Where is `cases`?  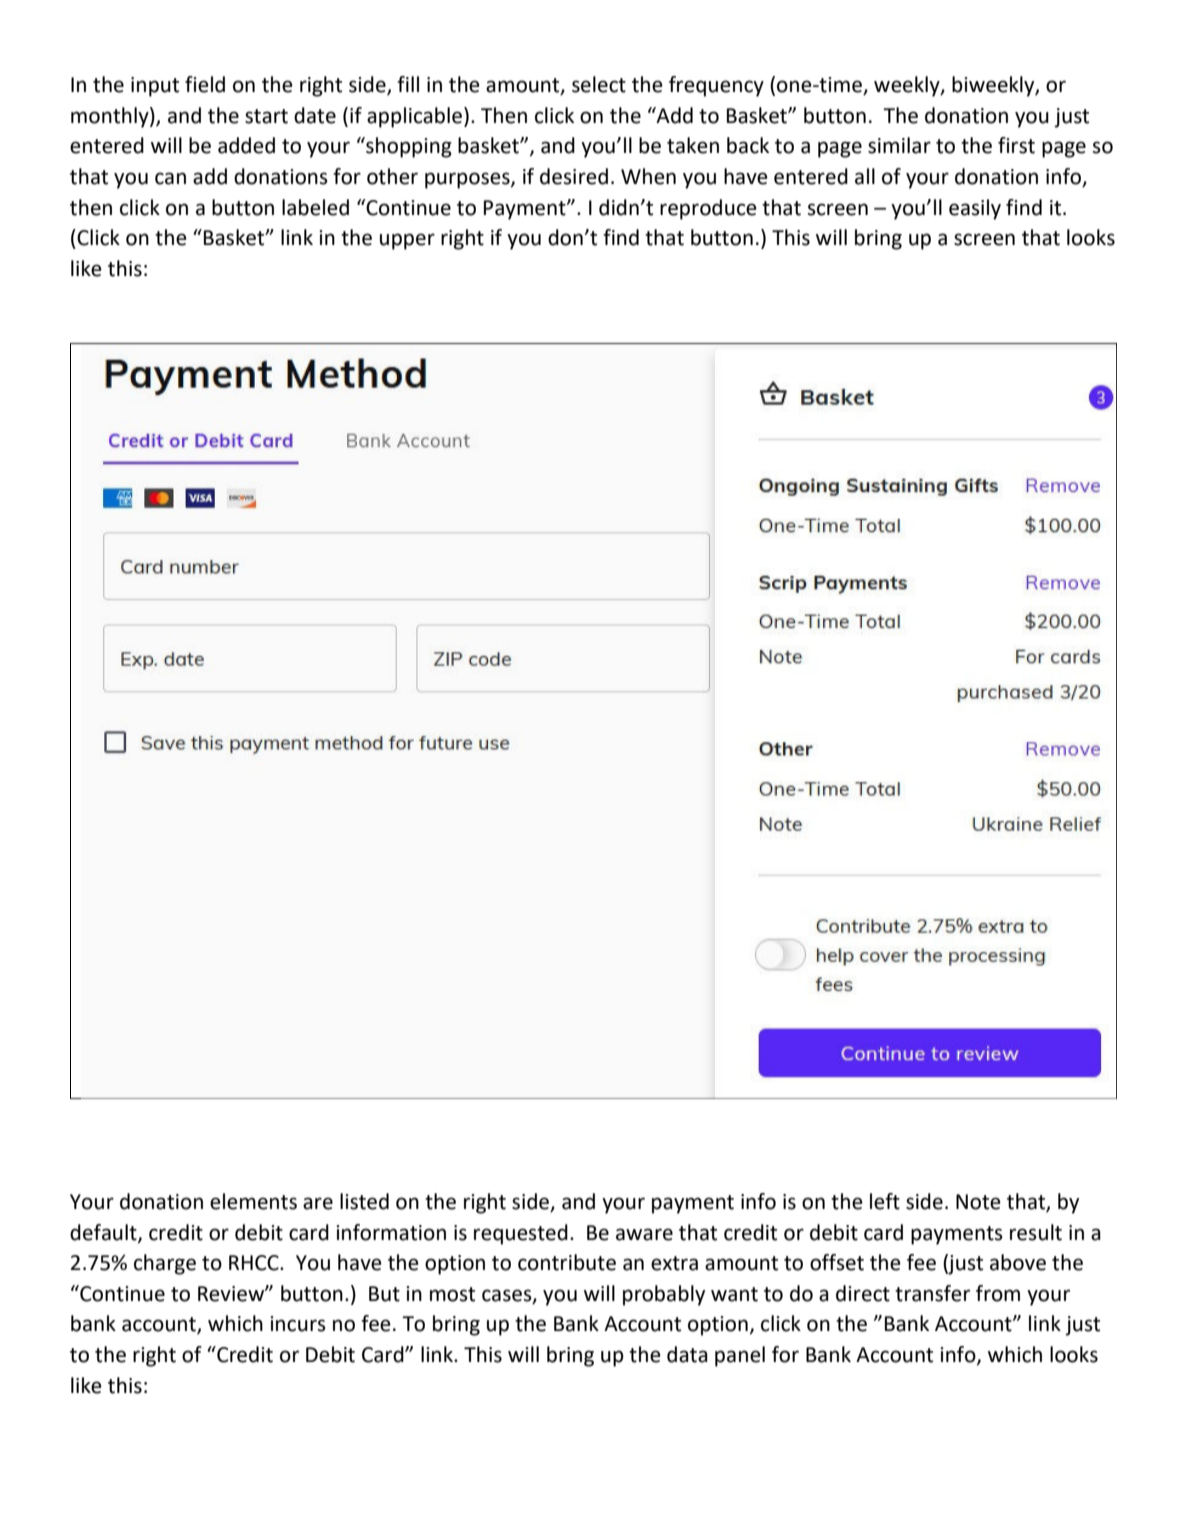
cases is located at coordinates (508, 1296).
